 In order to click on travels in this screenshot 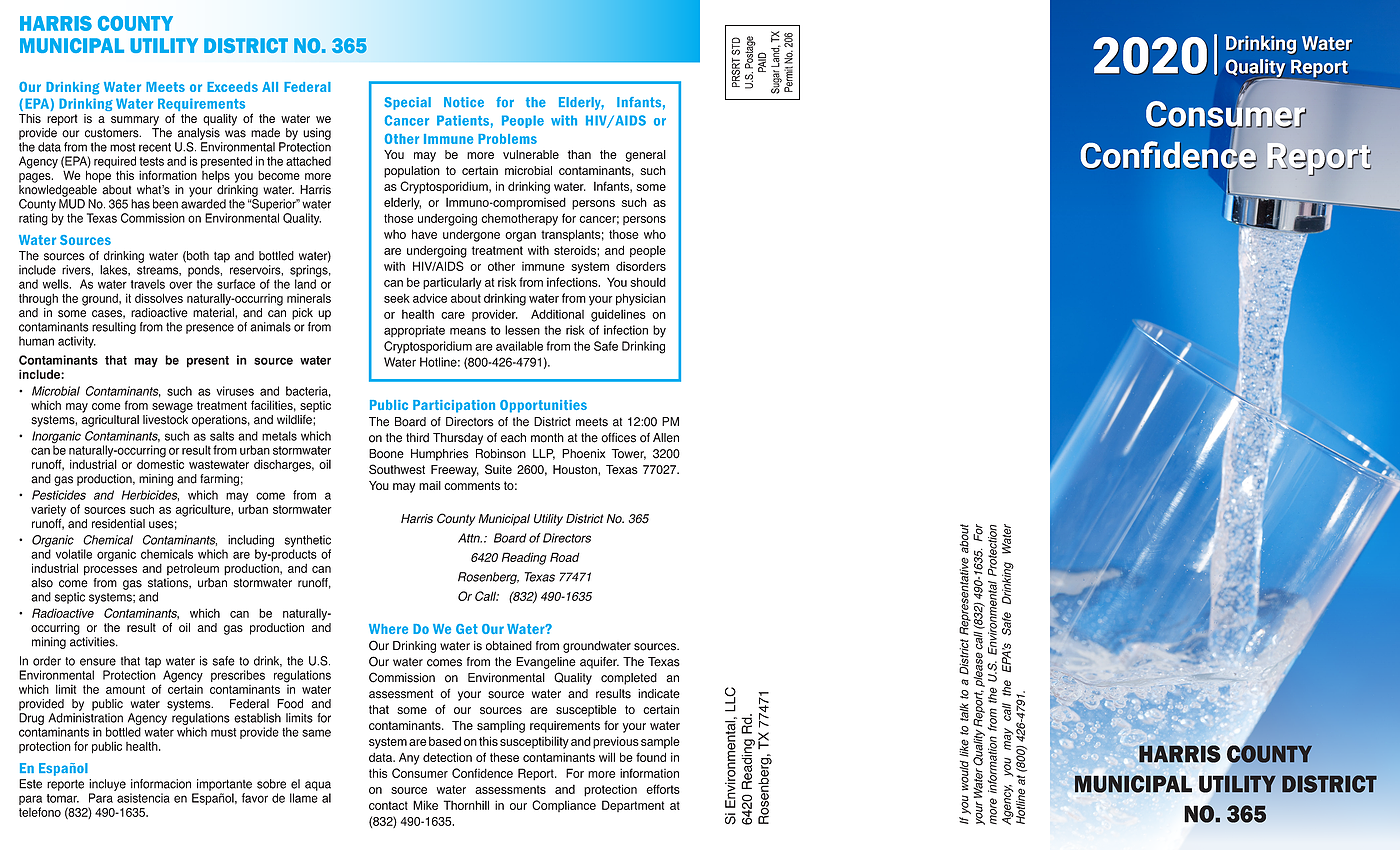, I will do `click(148, 284)`.
